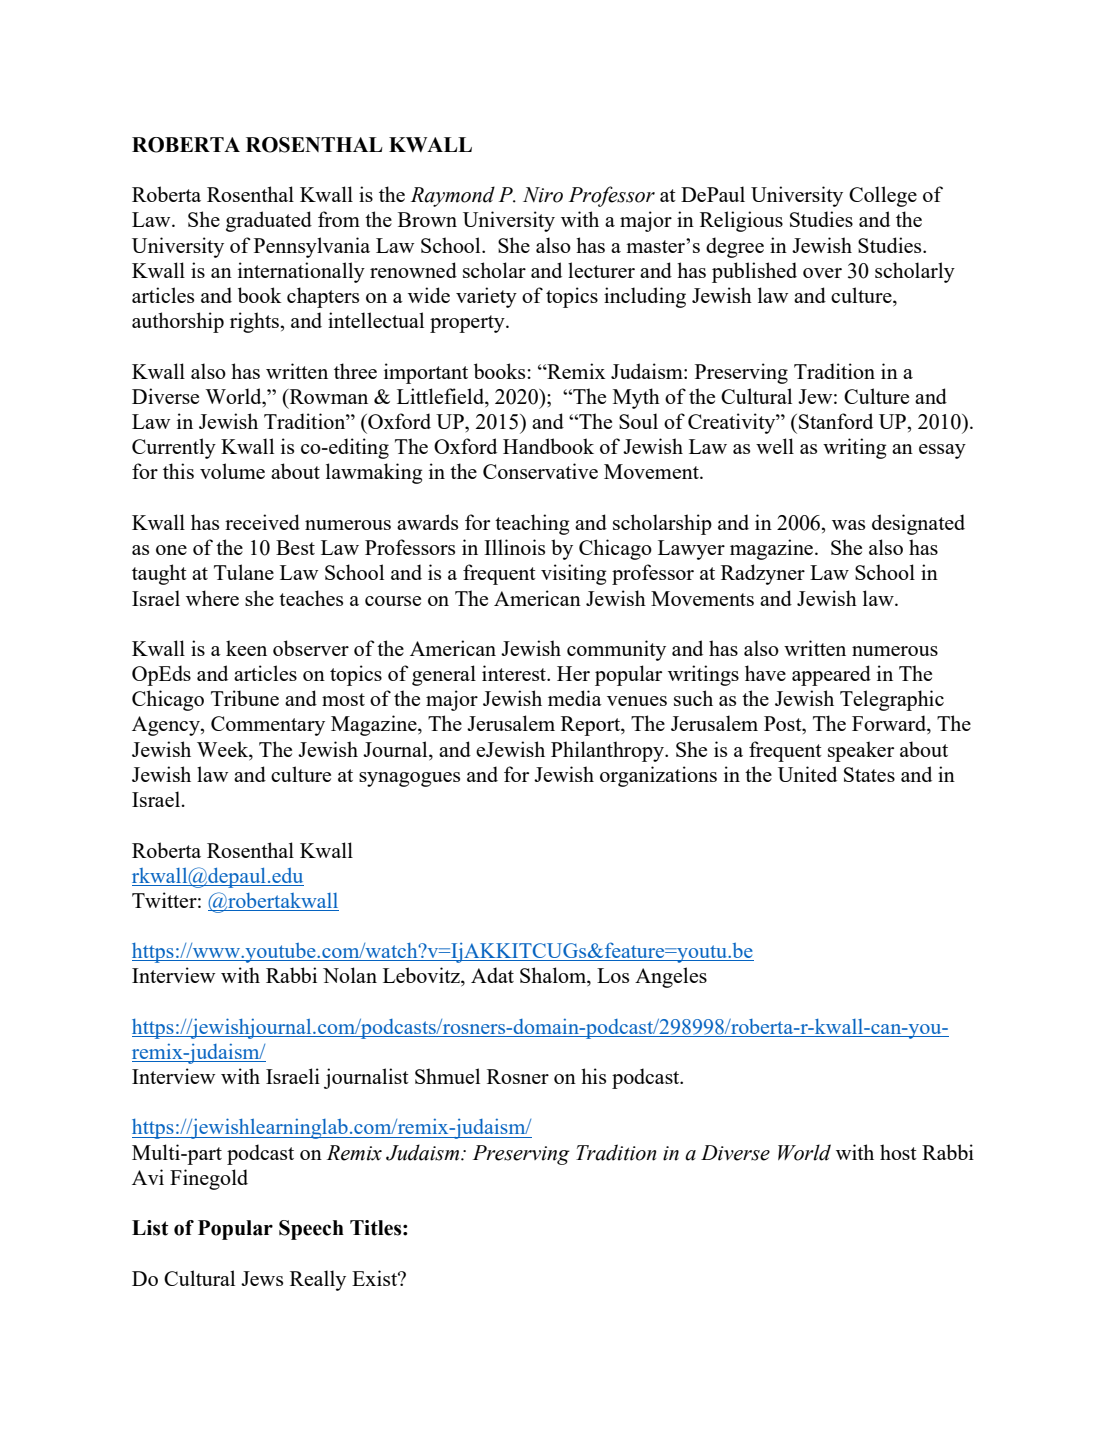 The width and height of the screenshot is (1117, 1446). What do you see at coordinates (575, 698) in the screenshot?
I see `media` at bounding box center [575, 698].
